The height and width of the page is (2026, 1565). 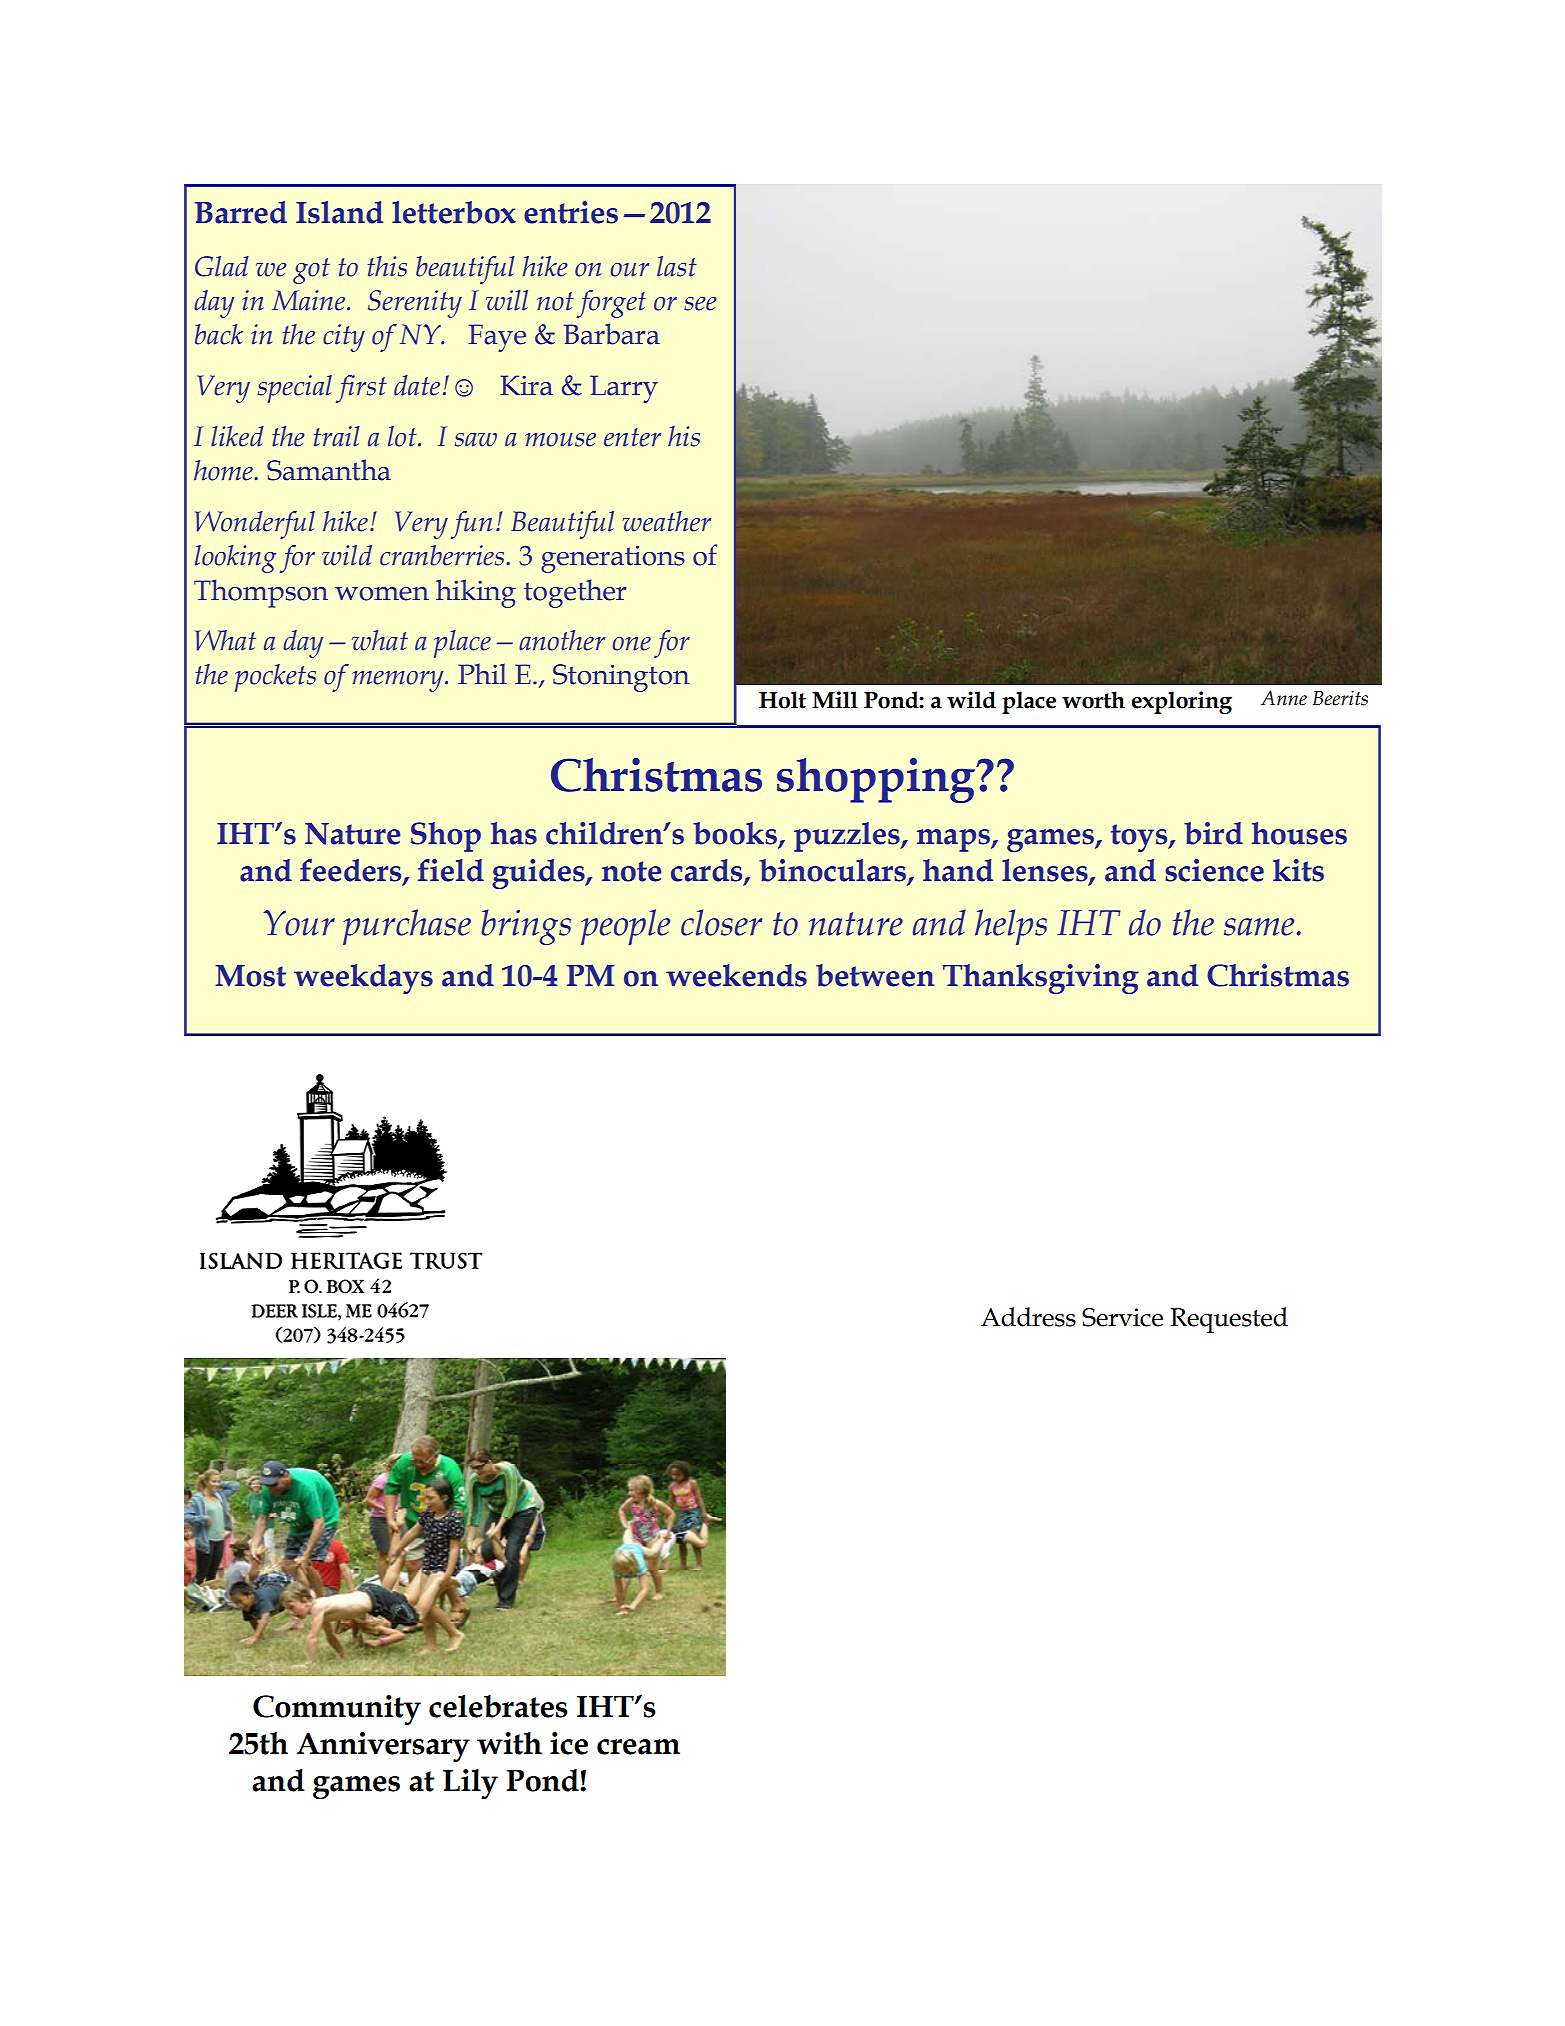 What do you see at coordinates (1229, 1320) in the page?
I see `Requested` at bounding box center [1229, 1320].
